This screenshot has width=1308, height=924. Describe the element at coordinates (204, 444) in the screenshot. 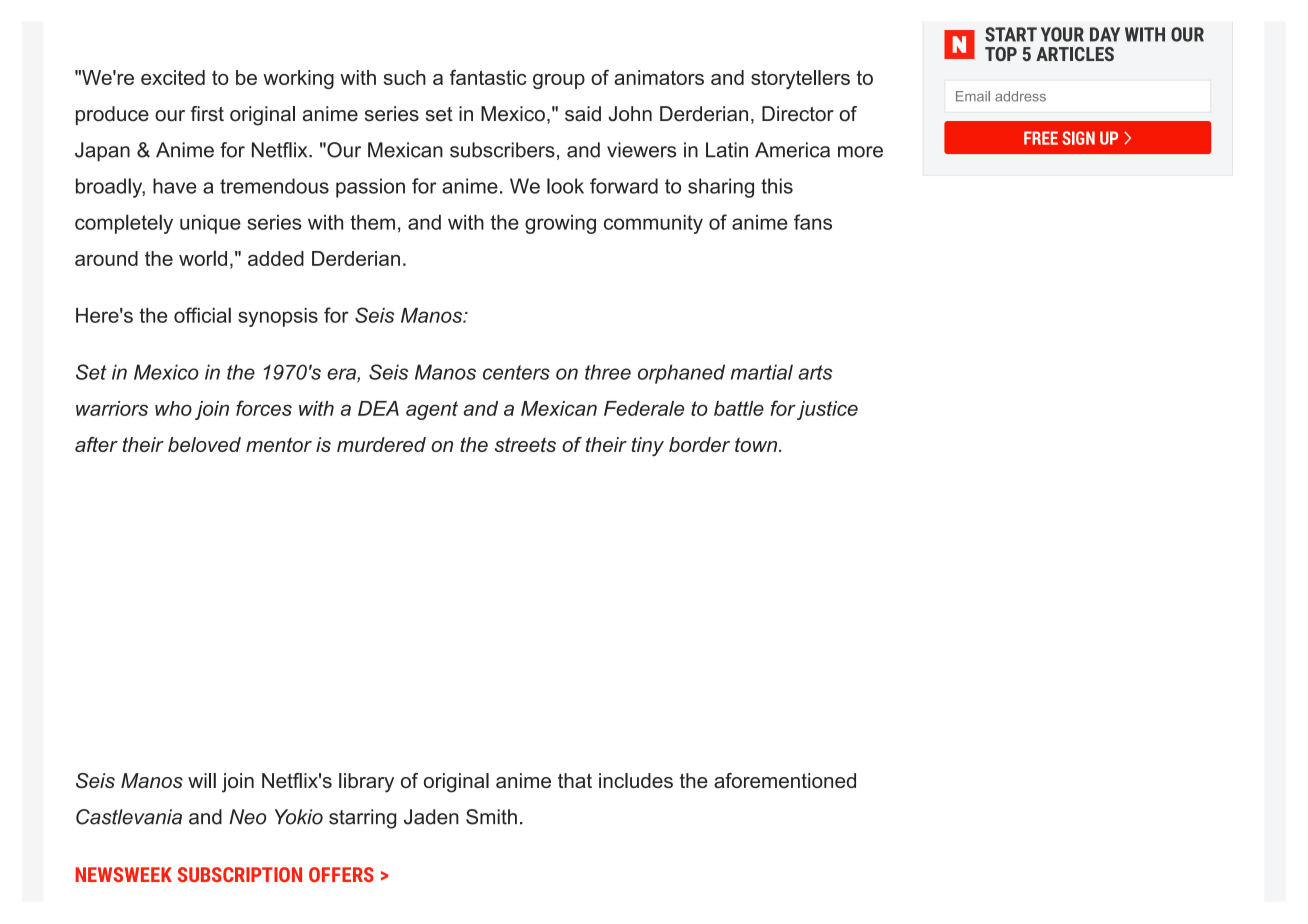

I see `beloved` at that location.
